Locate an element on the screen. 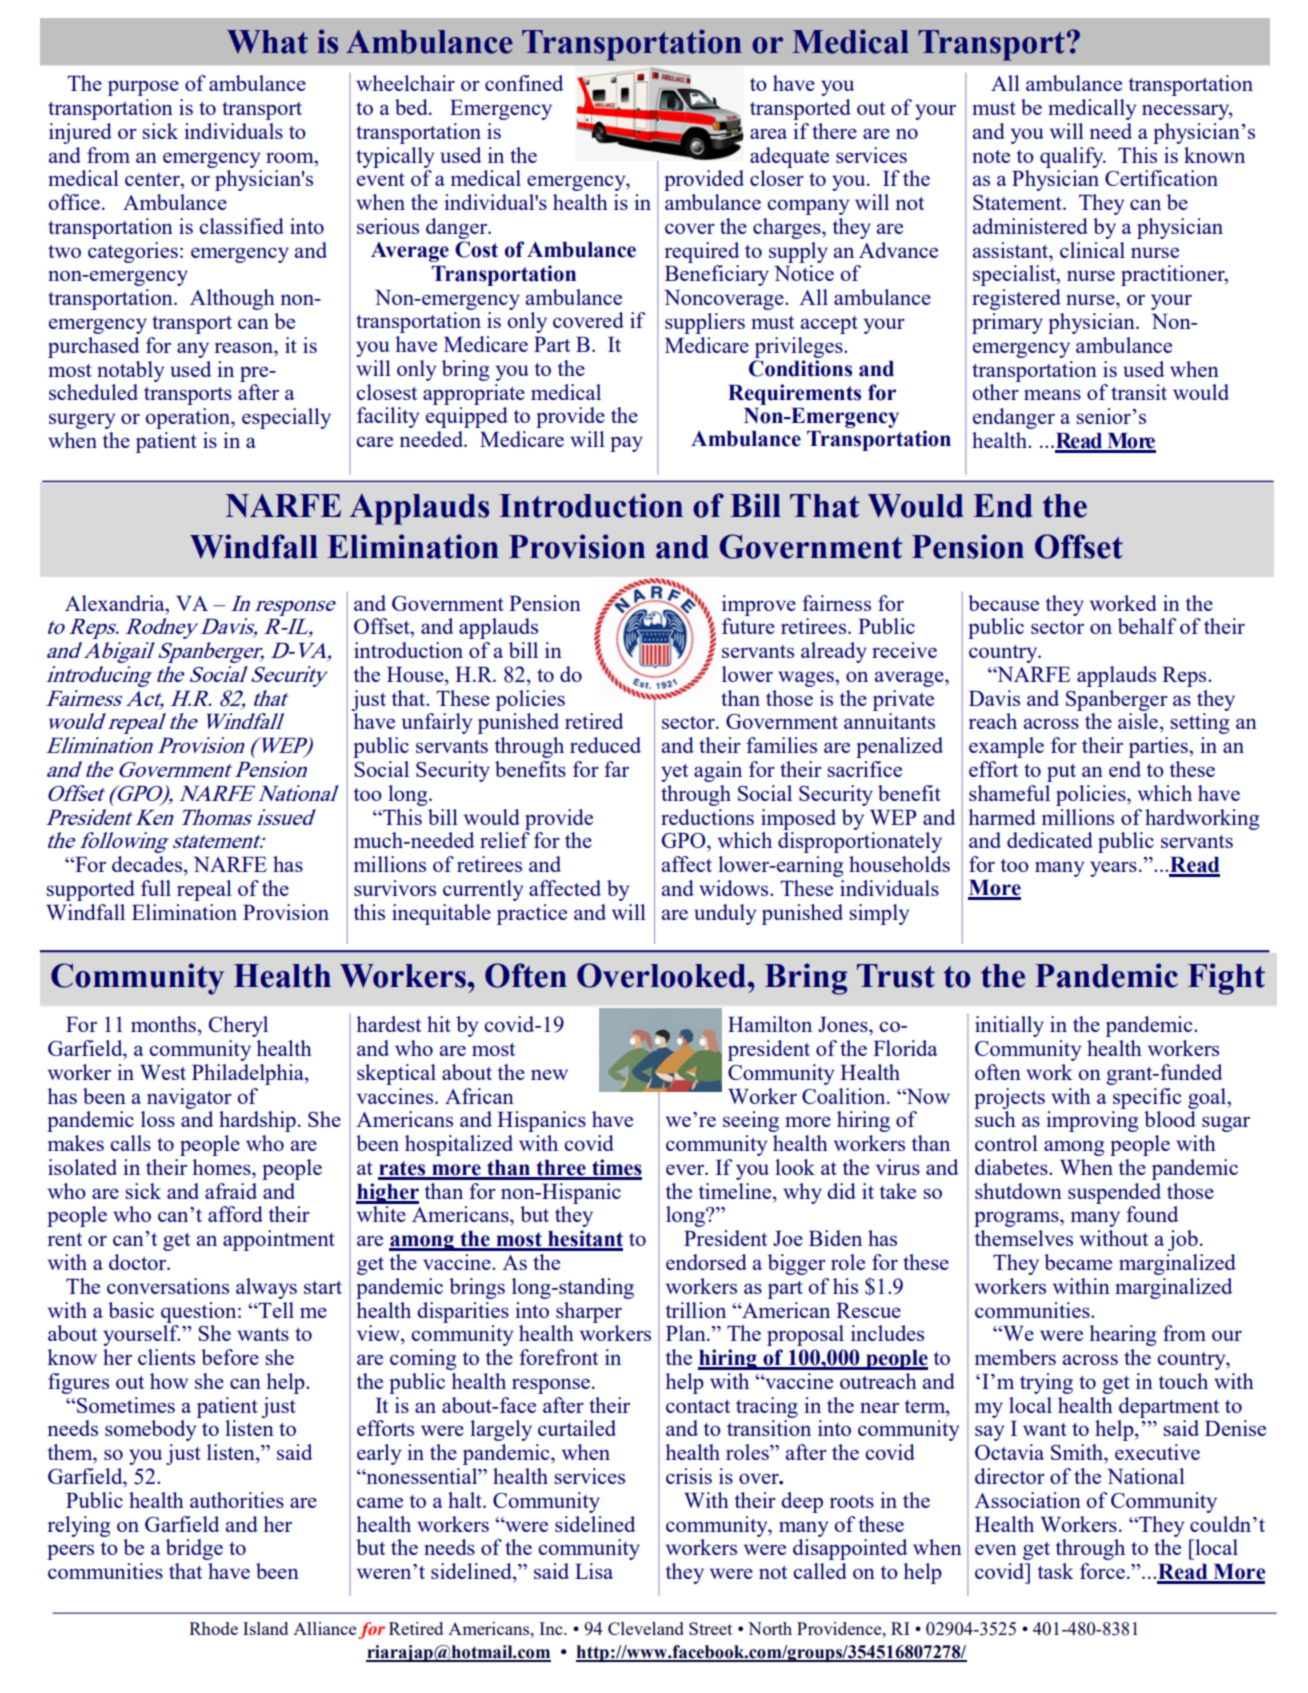 The image size is (1308, 1693). timeline is located at coordinates (736, 1191).
